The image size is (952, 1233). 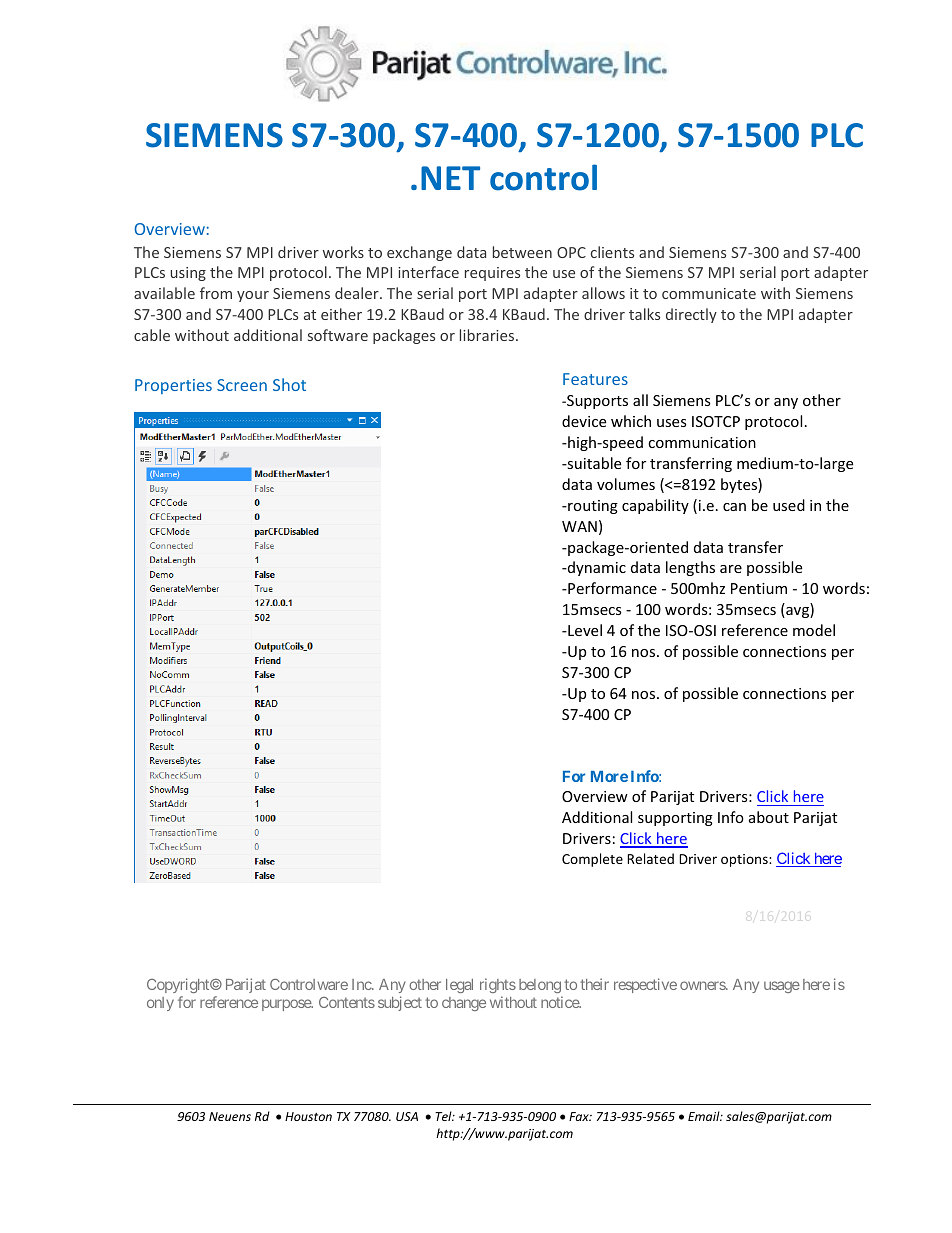 What do you see at coordinates (188, 274) in the page?
I see `using` at bounding box center [188, 274].
